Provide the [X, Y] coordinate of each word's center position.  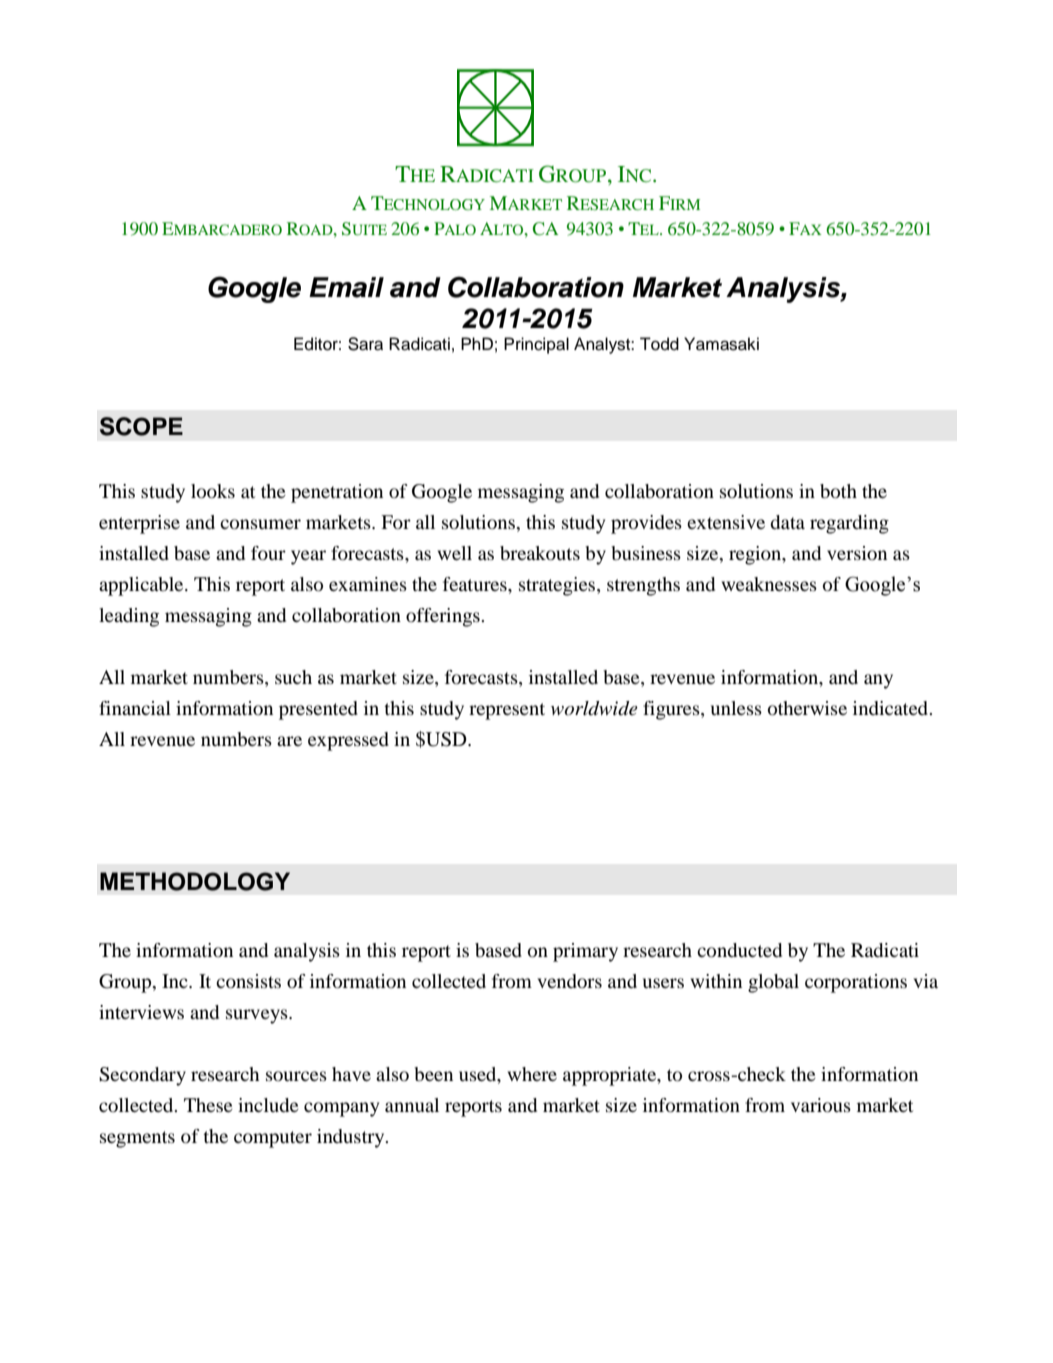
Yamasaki [721, 344]
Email [346, 287]
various [821, 1105]
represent [507, 711]
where [532, 1074]
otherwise [807, 708]
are [289, 741]
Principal [536, 345]
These [208, 1105]
